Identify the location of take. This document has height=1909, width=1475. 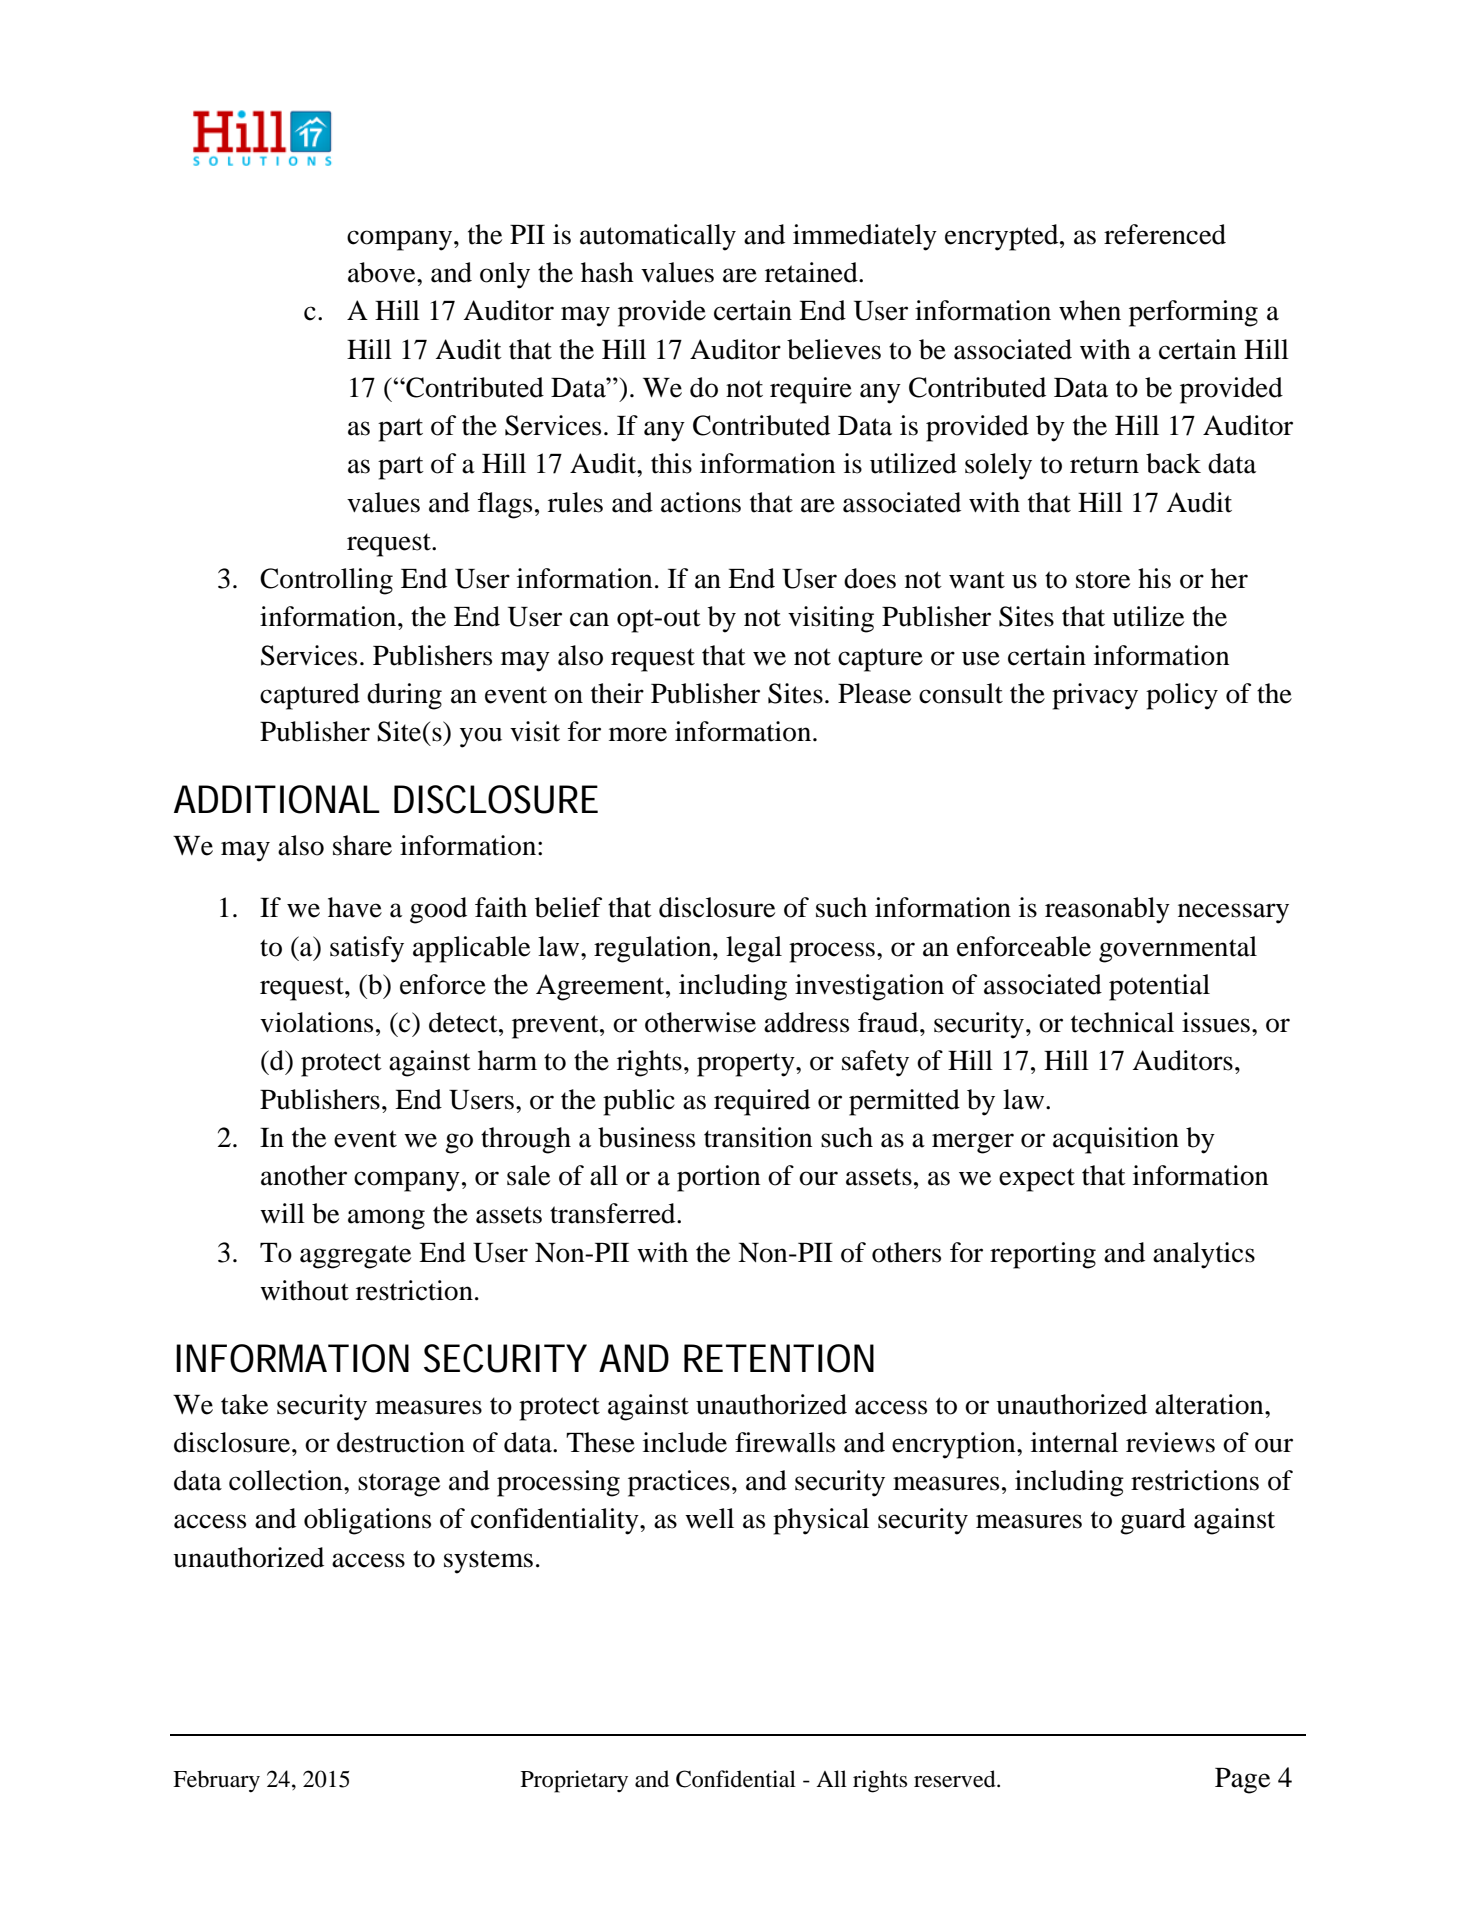
(244, 1404).
